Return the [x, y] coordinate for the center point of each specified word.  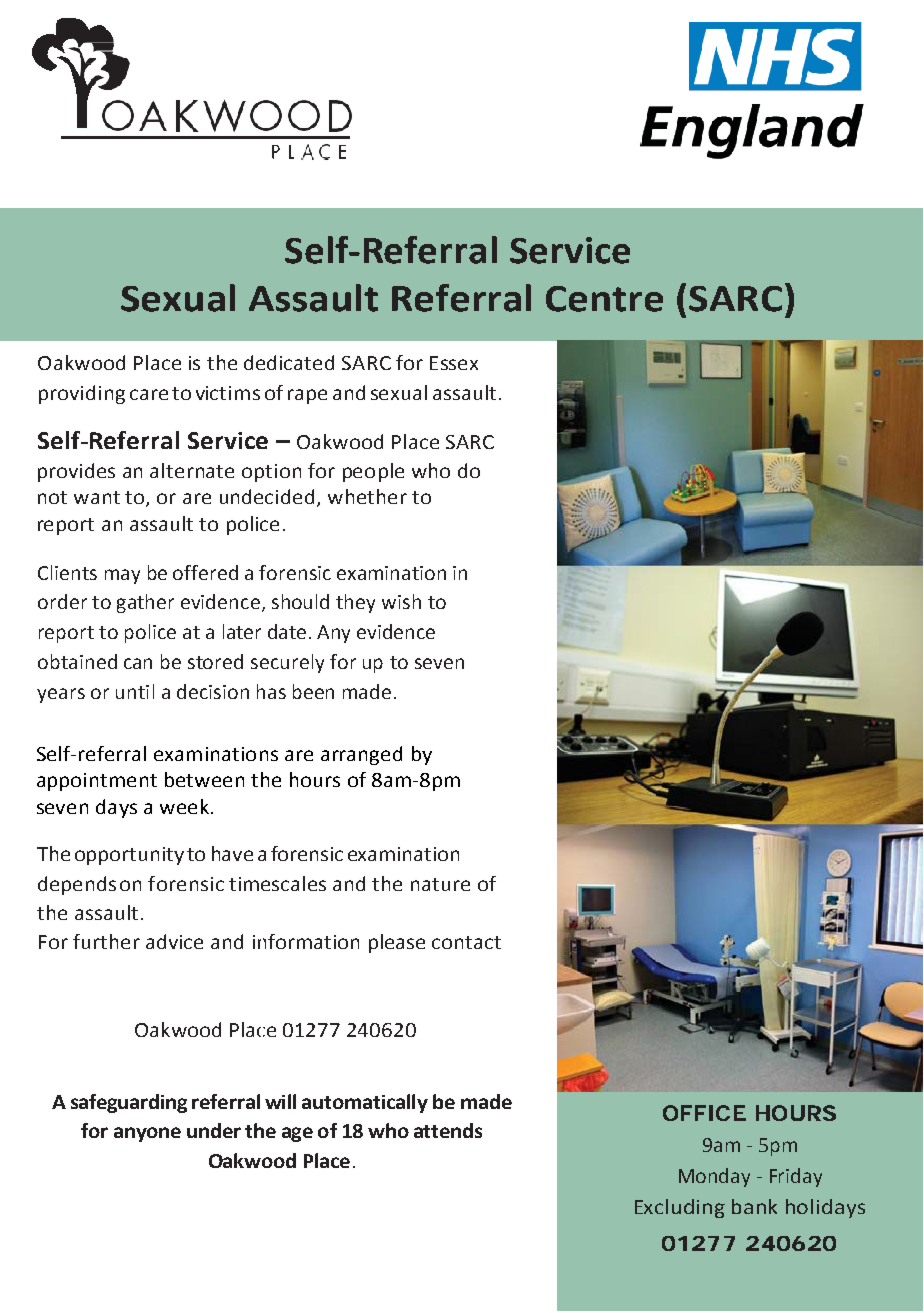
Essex [454, 363]
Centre [604, 299]
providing [82, 394]
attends [448, 1130]
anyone [147, 1134]
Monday [714, 1177]
